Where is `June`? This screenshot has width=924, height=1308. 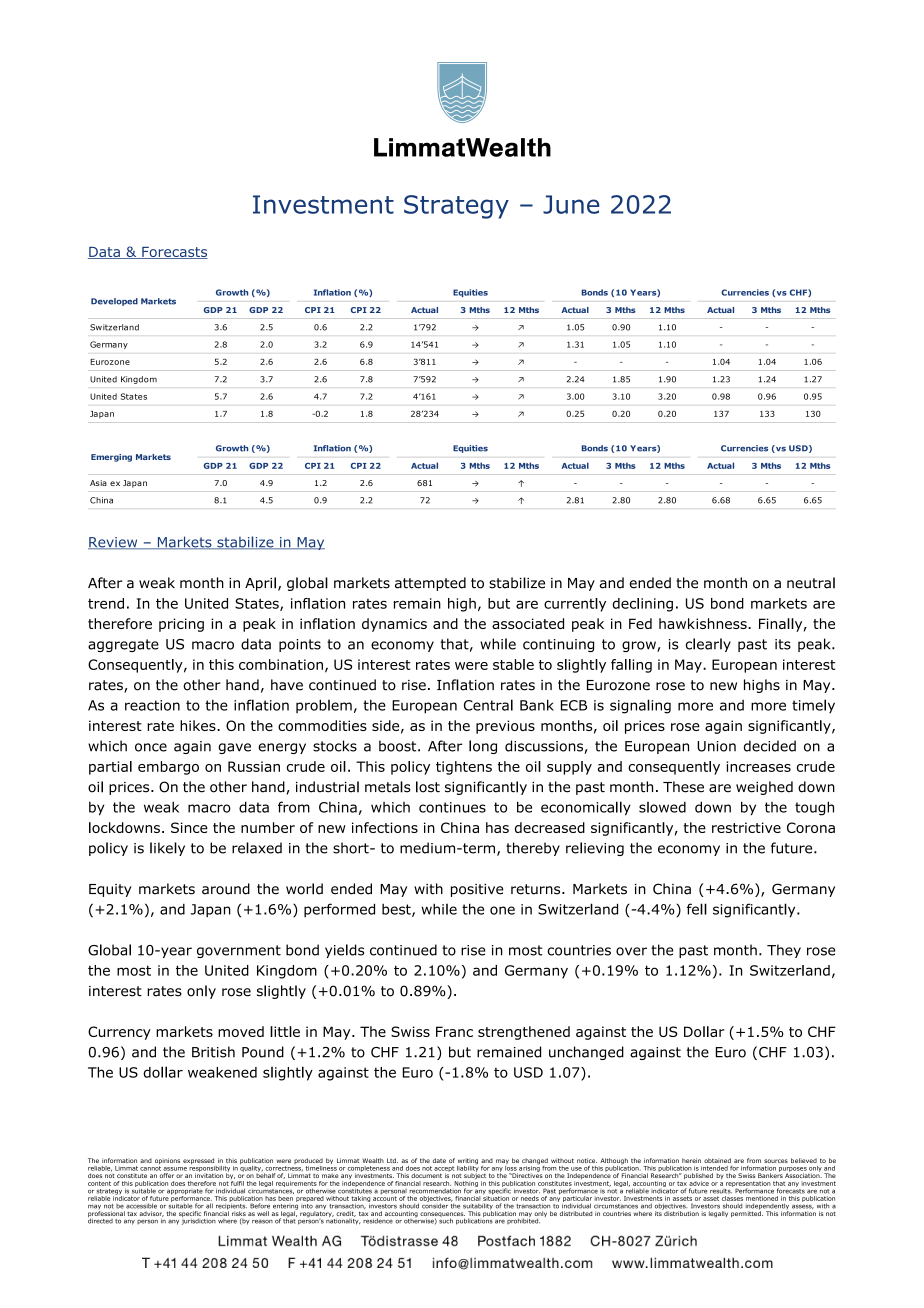 June is located at coordinates (571, 204).
